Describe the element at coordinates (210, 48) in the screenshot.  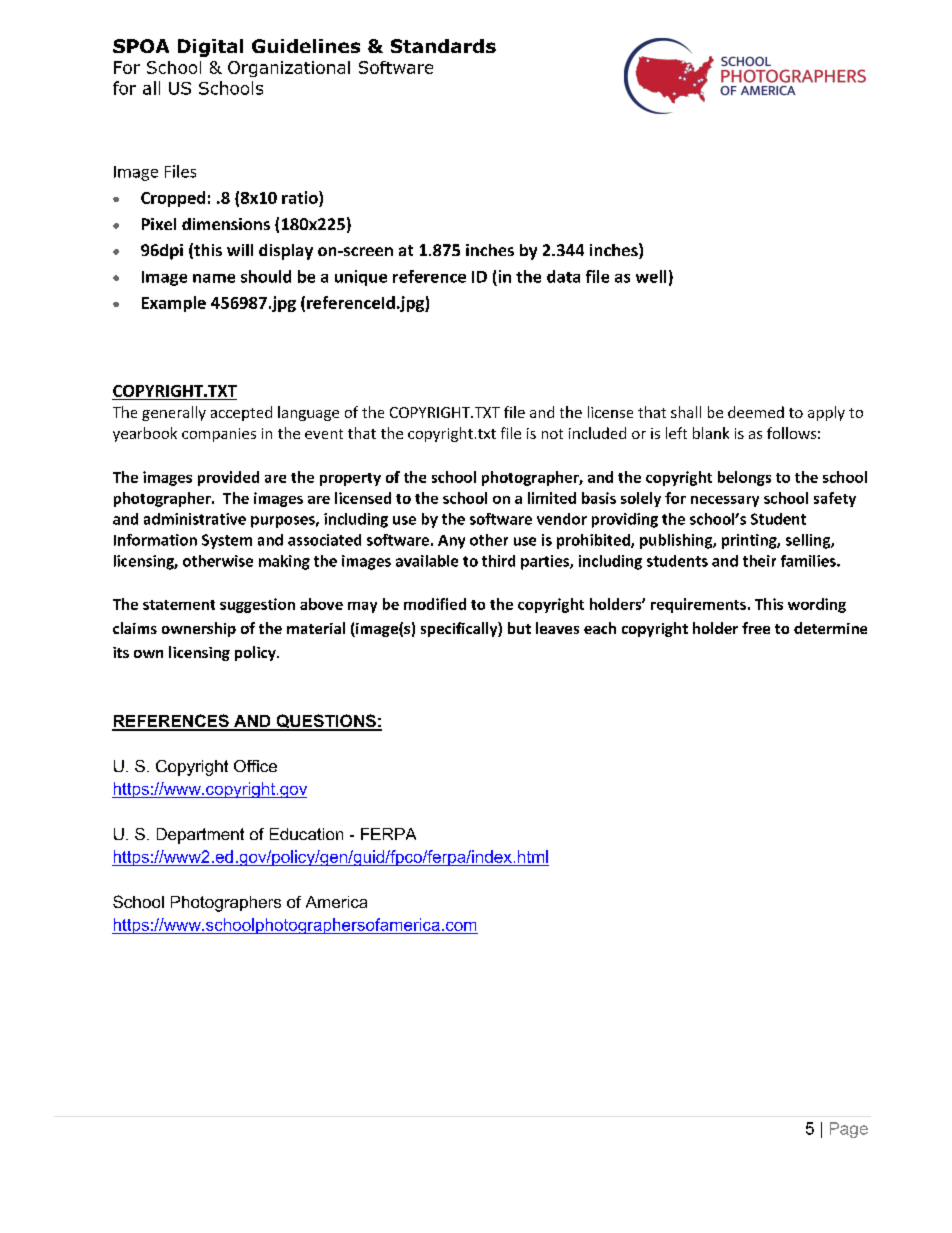
I see `Digital` at that location.
